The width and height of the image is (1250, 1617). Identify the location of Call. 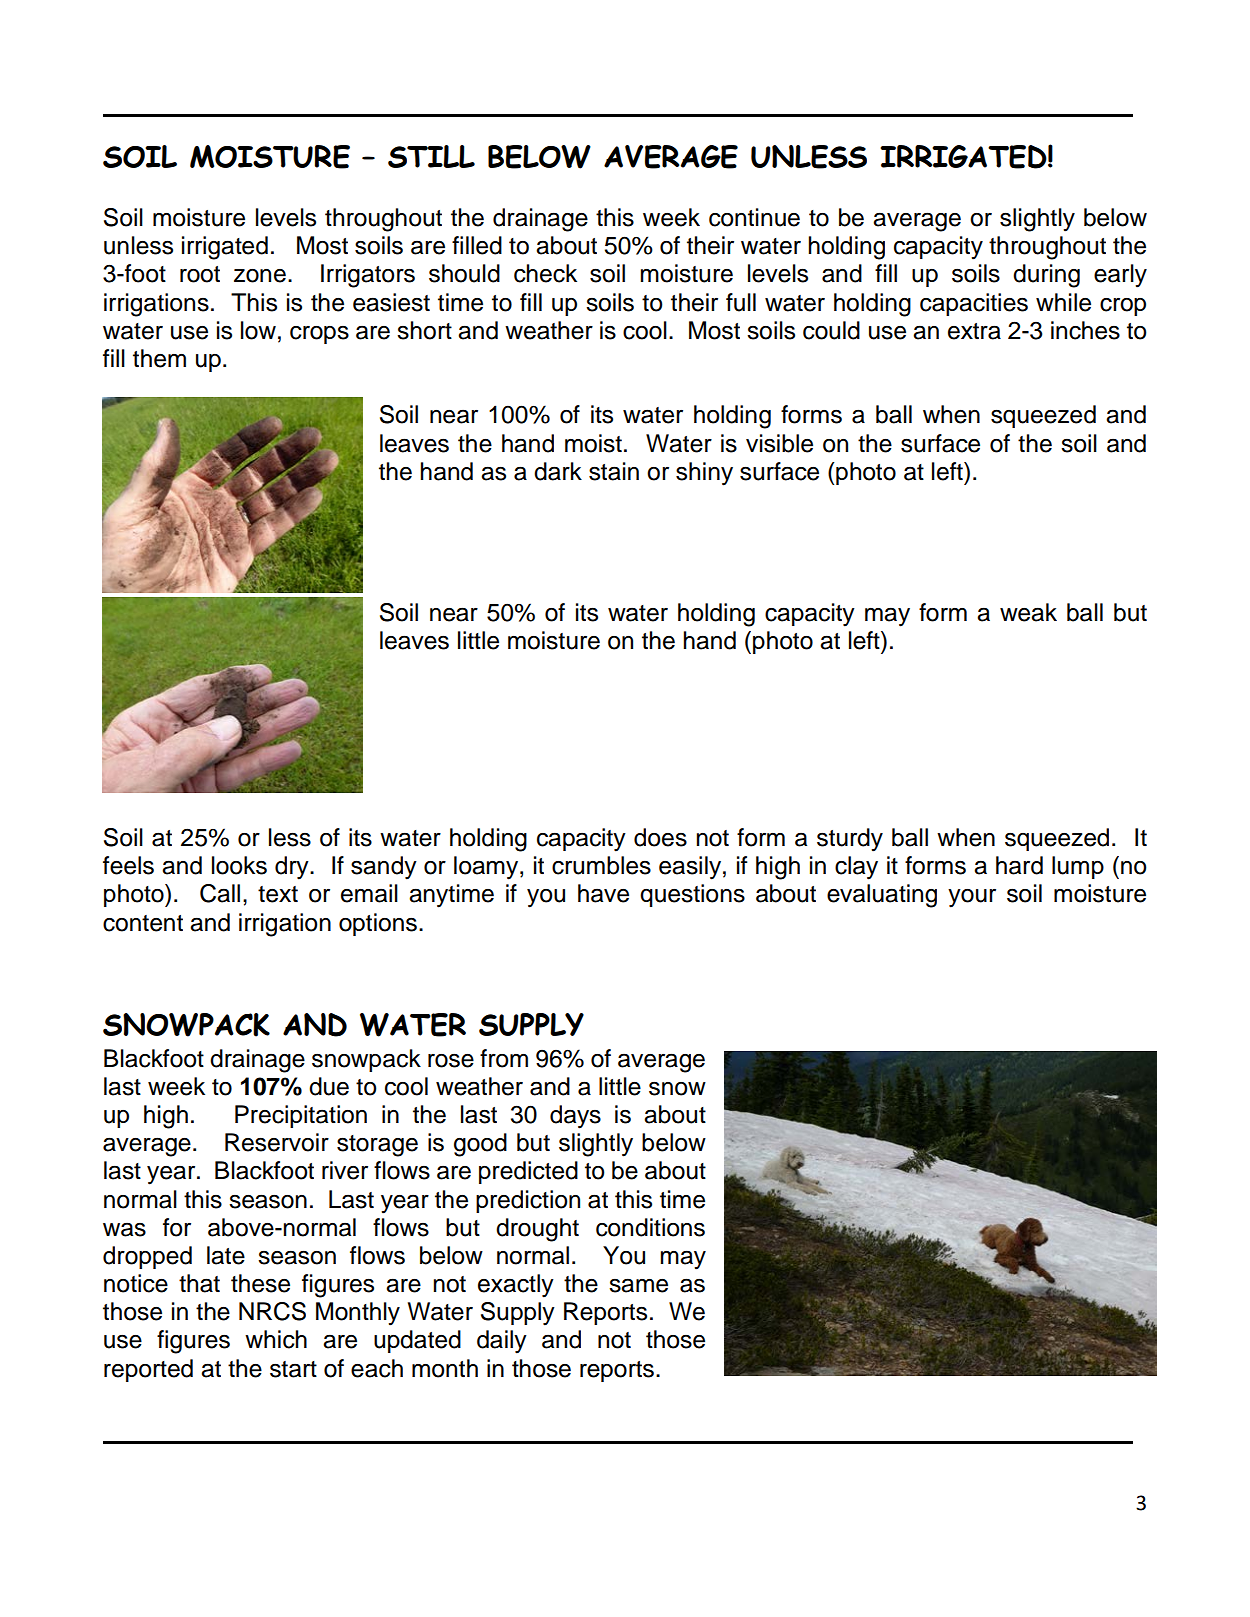
(220, 893).
